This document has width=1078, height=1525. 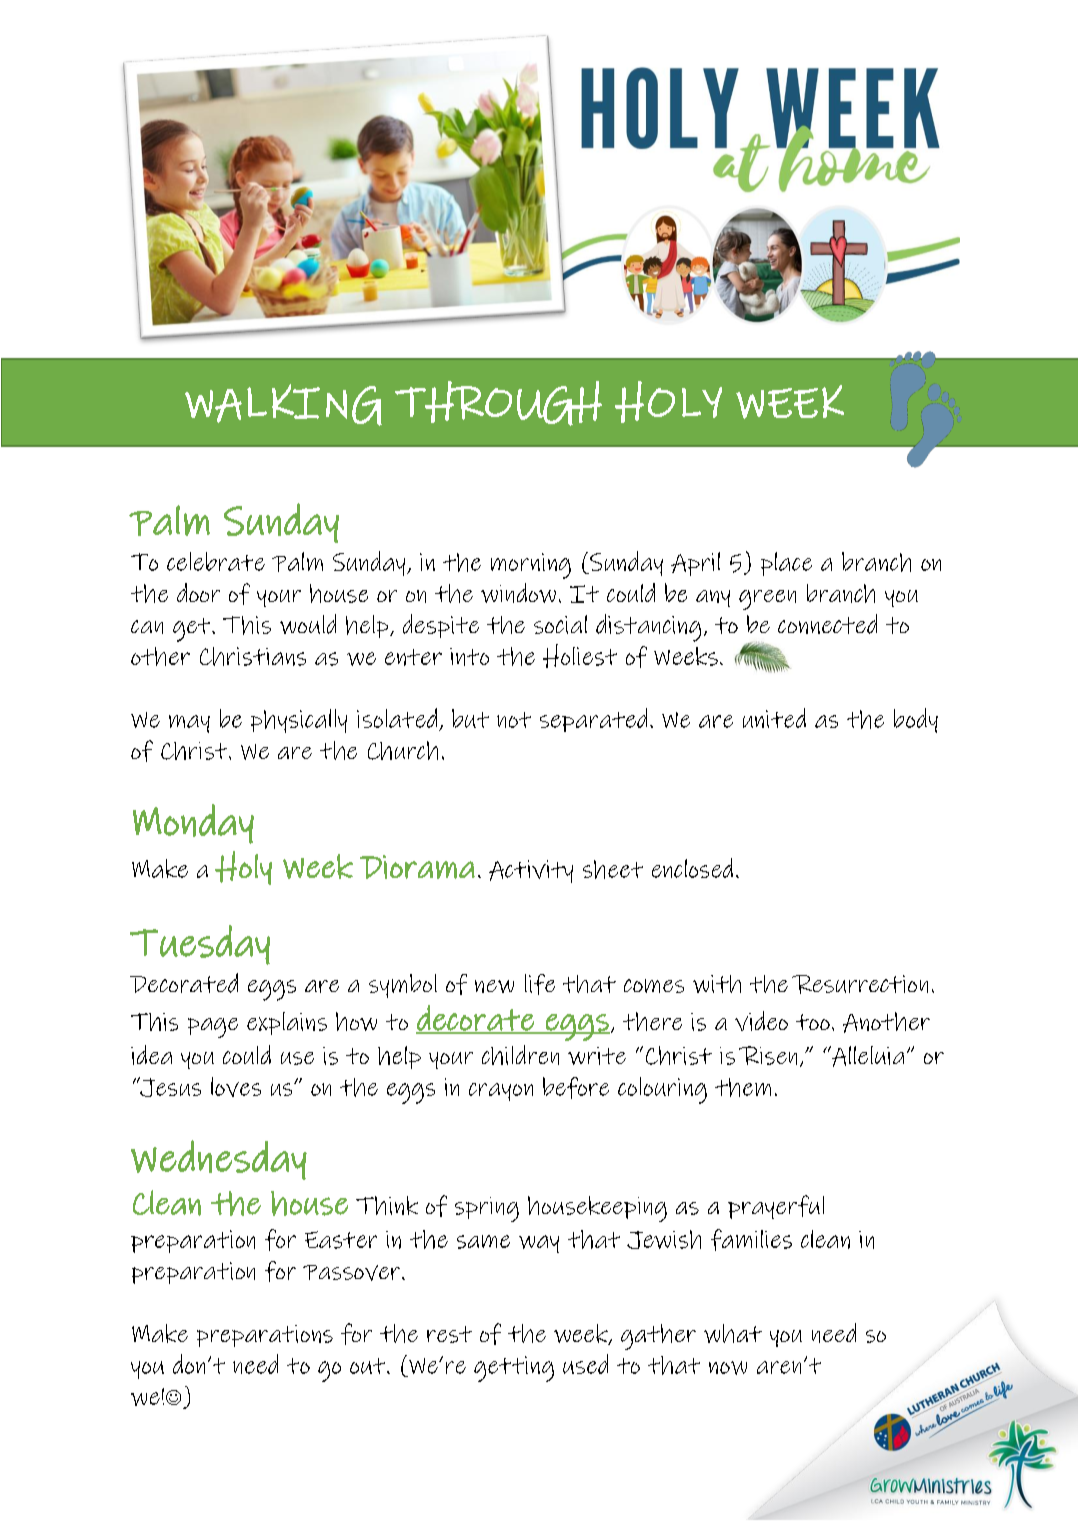 I want to click on them, so click(x=743, y=1087).
